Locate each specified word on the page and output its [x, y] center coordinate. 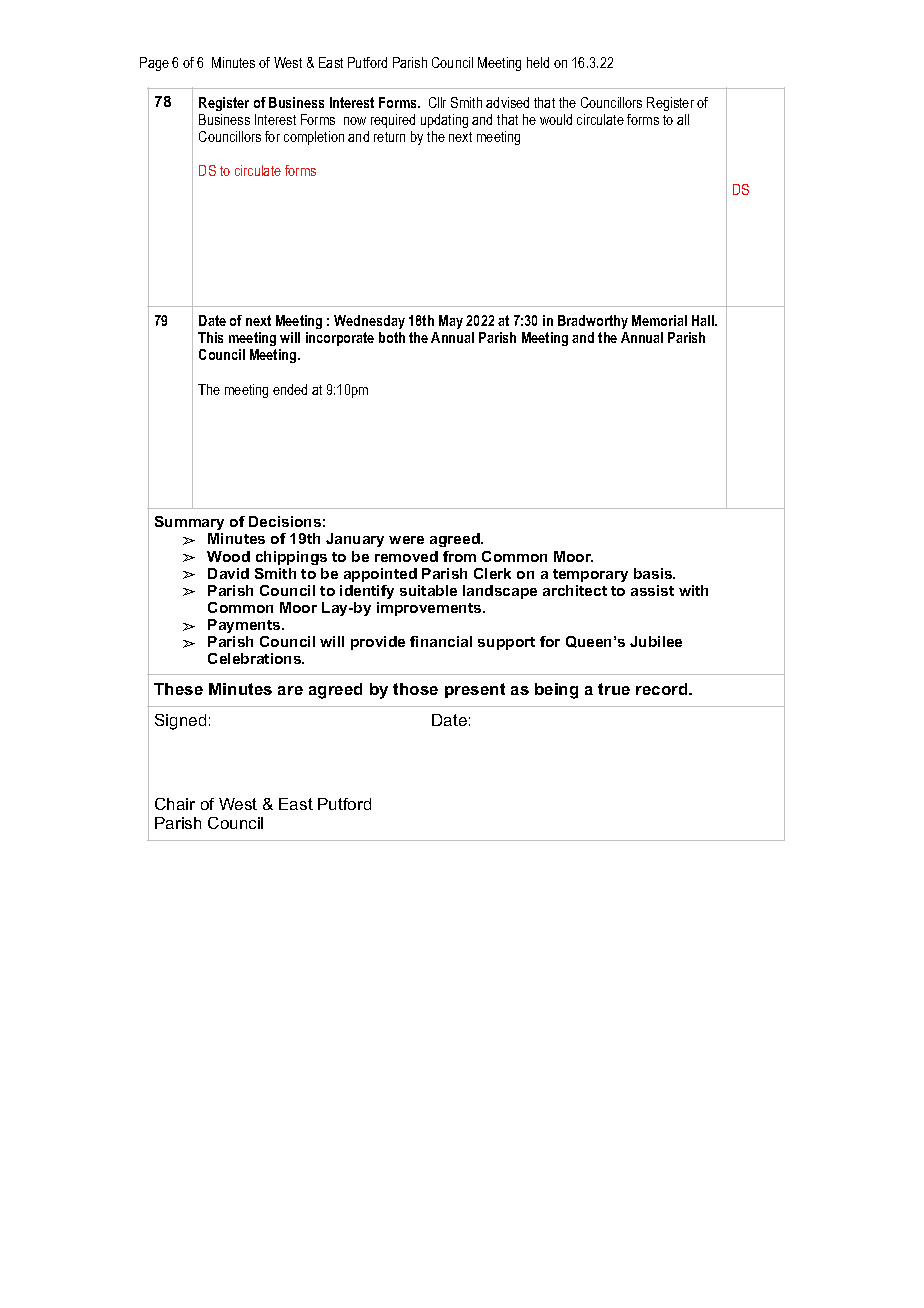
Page [154, 64]
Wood [228, 556]
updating [444, 121]
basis [654, 573]
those [415, 689]
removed [406, 556]
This [210, 337]
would [556, 119]
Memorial [659, 320]
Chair [175, 804]
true [614, 689]
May [451, 322]
